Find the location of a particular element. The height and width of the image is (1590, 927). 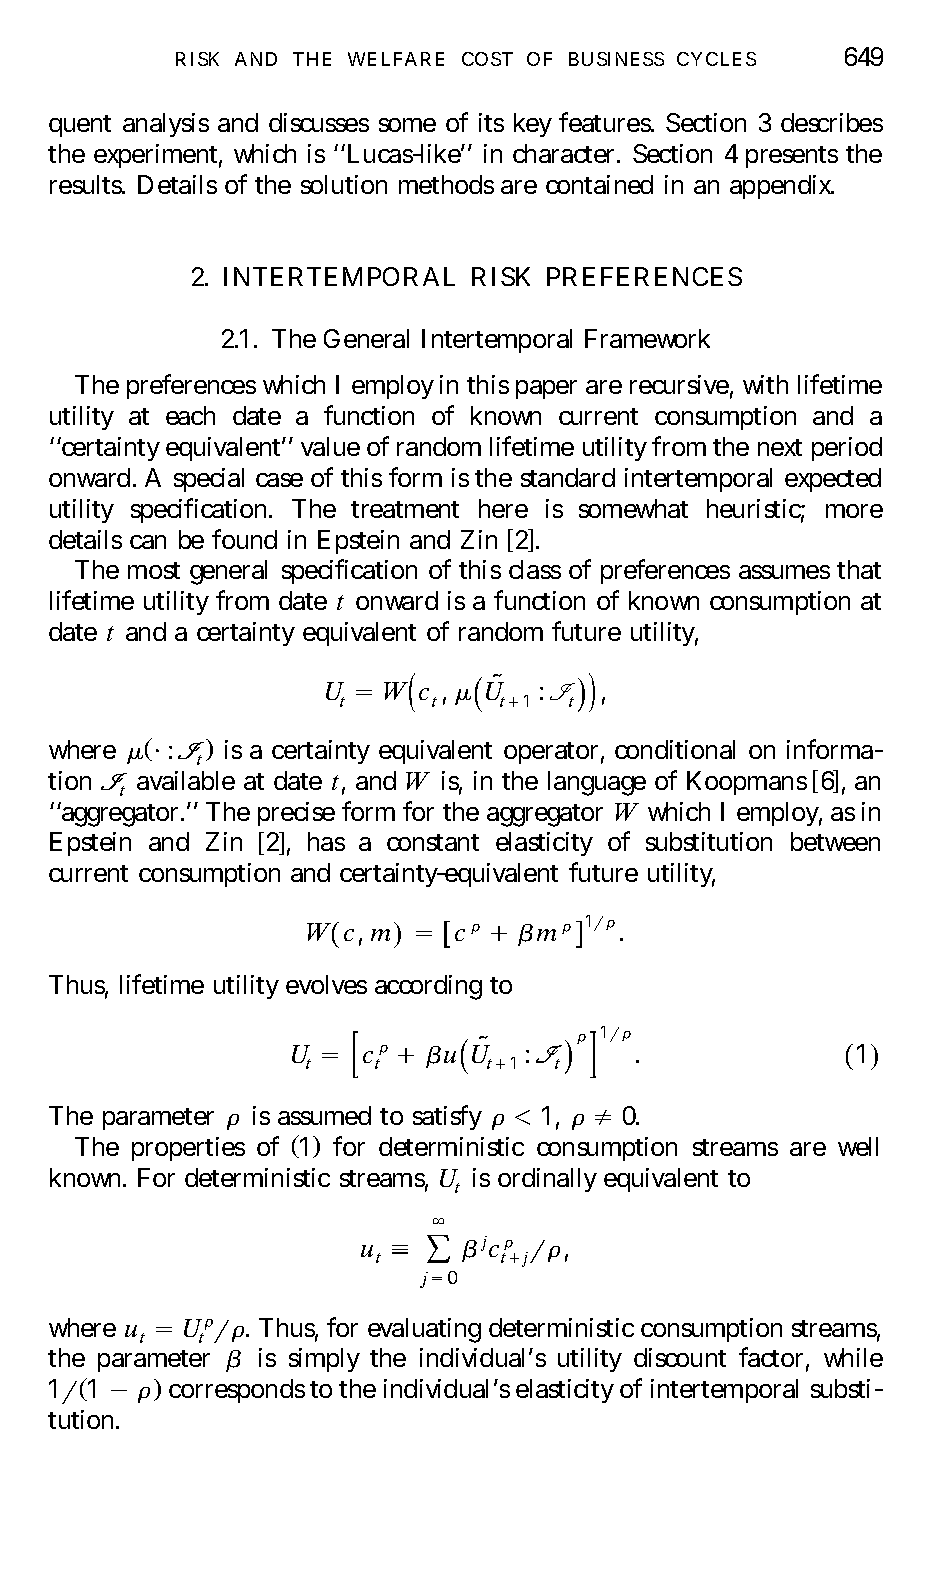

CYCLES is located at coordinates (716, 59).
